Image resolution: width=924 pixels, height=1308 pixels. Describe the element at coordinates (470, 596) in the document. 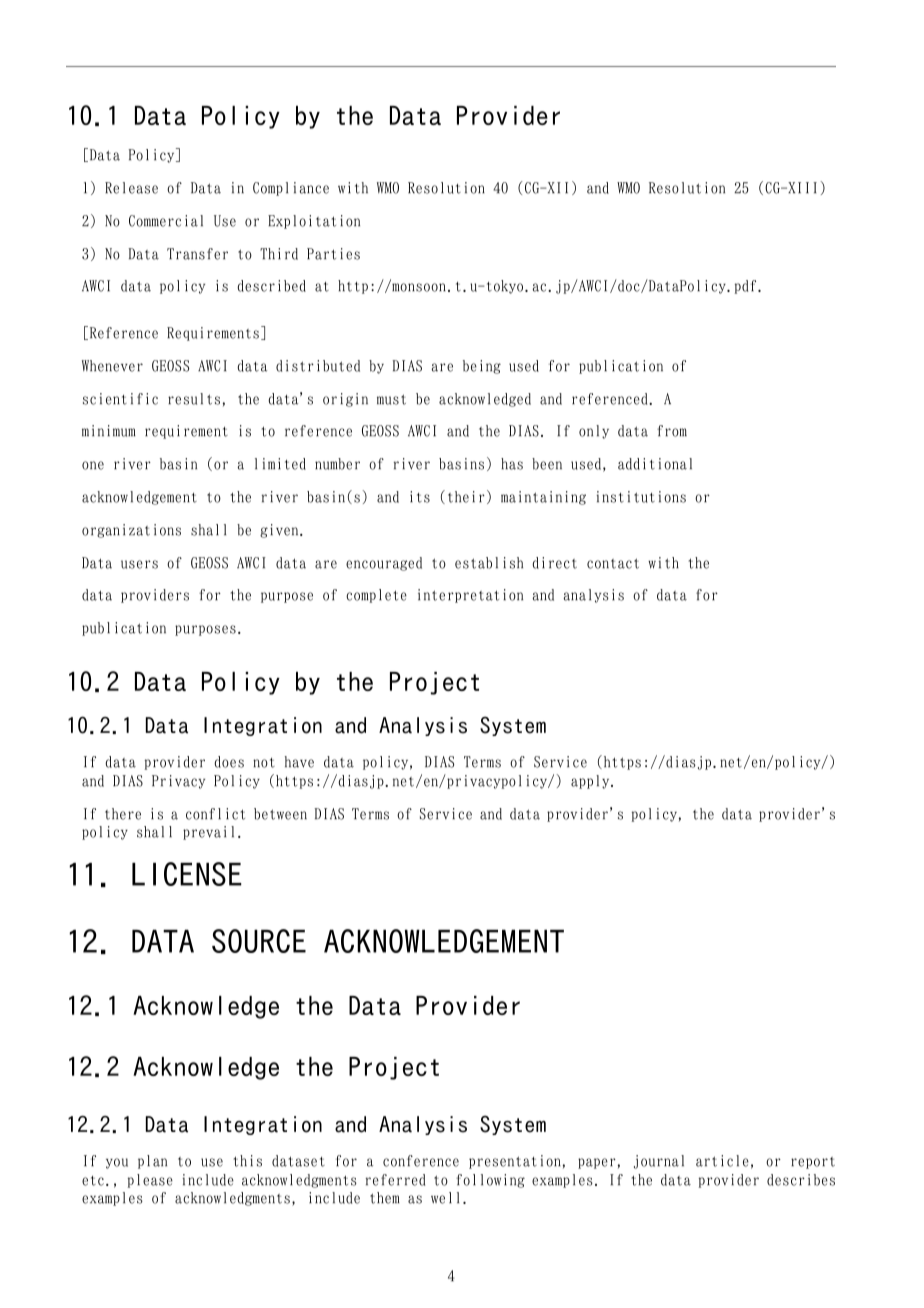

I see `interpretation` at that location.
